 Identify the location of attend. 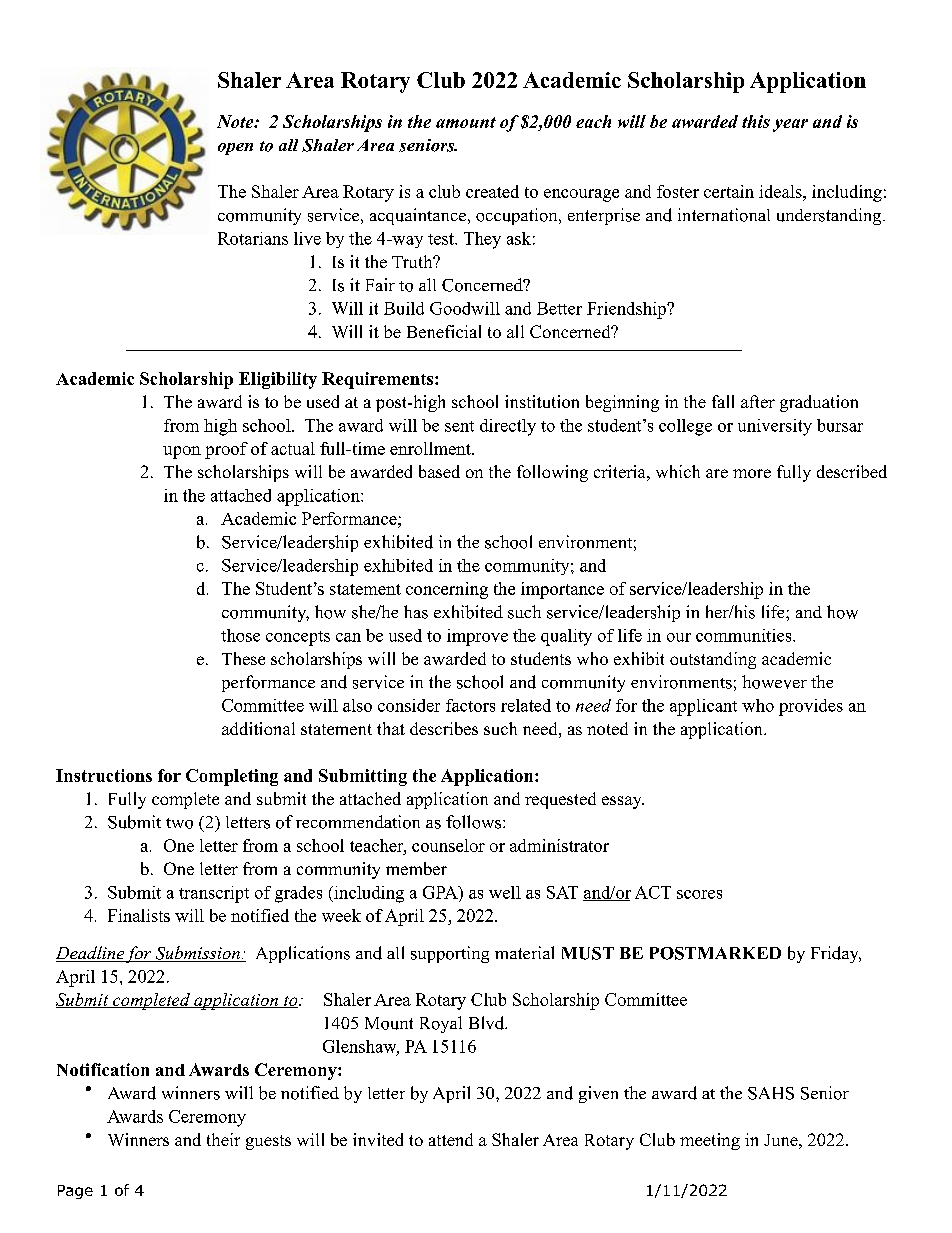
(451, 1139).
